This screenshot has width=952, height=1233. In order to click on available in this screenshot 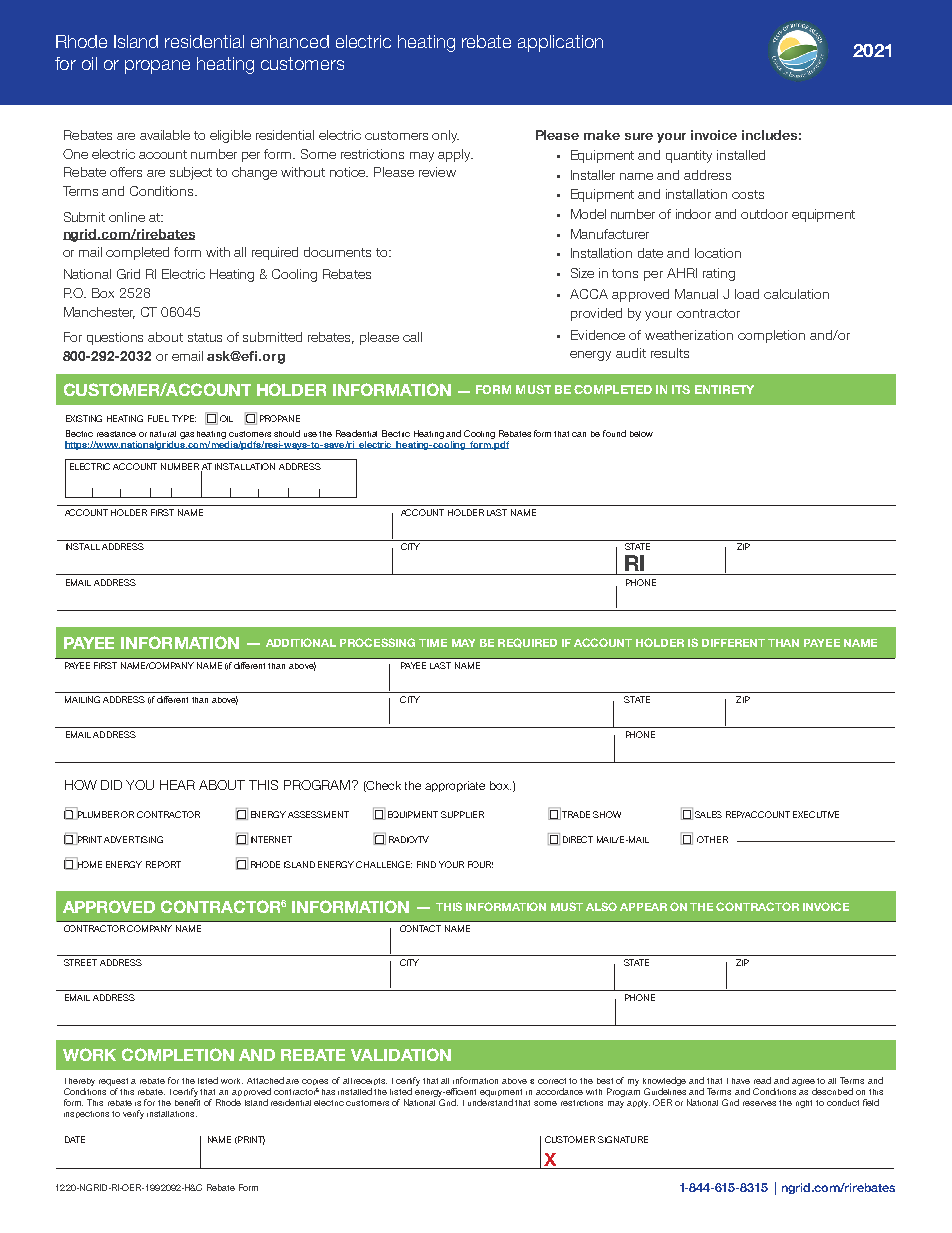, I will do `click(165, 135)`.
